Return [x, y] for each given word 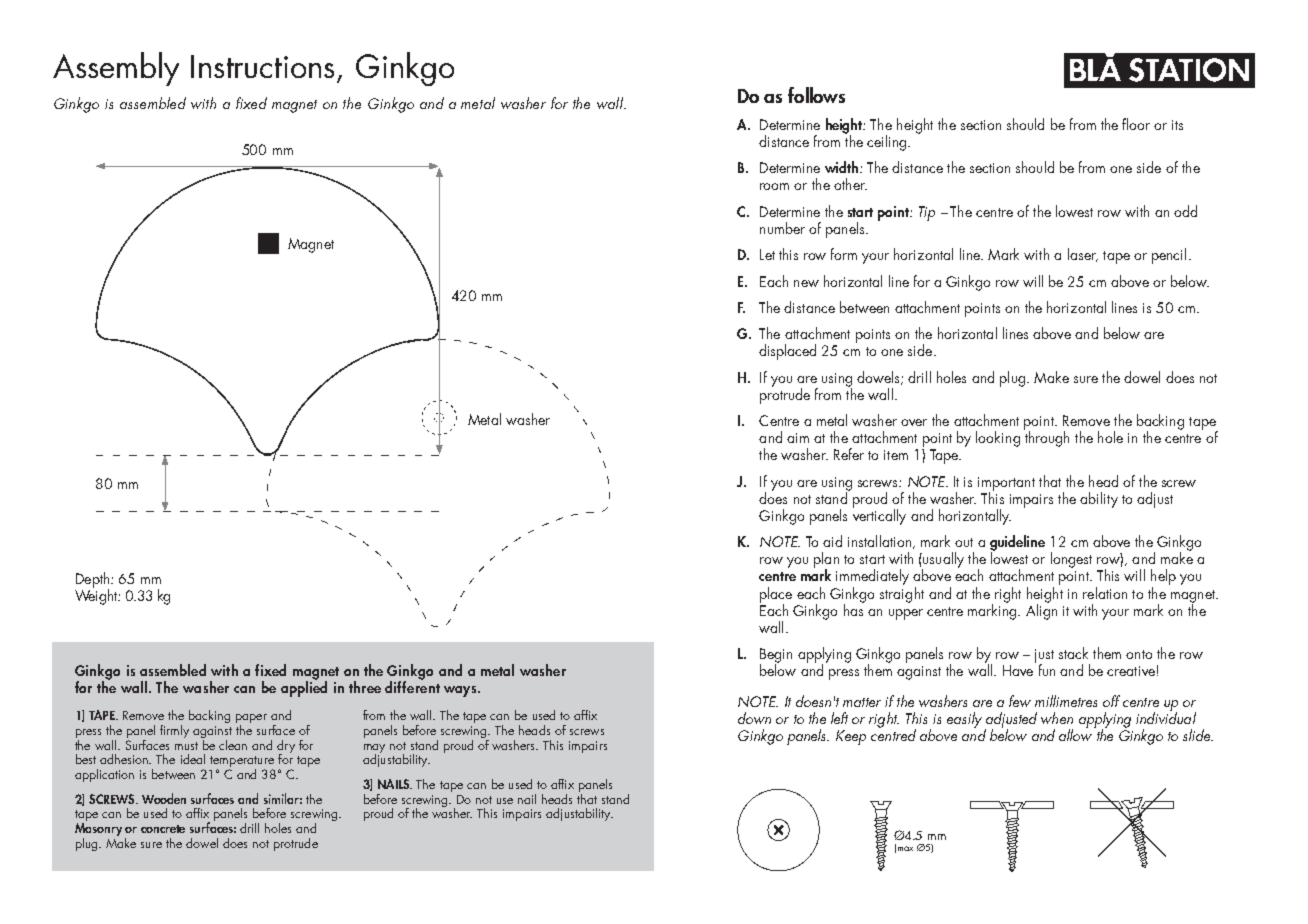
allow [1077, 734]
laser [1083, 255]
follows [816, 95]
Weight [97, 596]
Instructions [262, 66]
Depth [93, 581]
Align [1041, 611]
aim [798, 438]
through [1046, 438]
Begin [776, 656]
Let [767, 254]
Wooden [164, 798]
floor [1136, 124]
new [806, 283]
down [754, 718]
